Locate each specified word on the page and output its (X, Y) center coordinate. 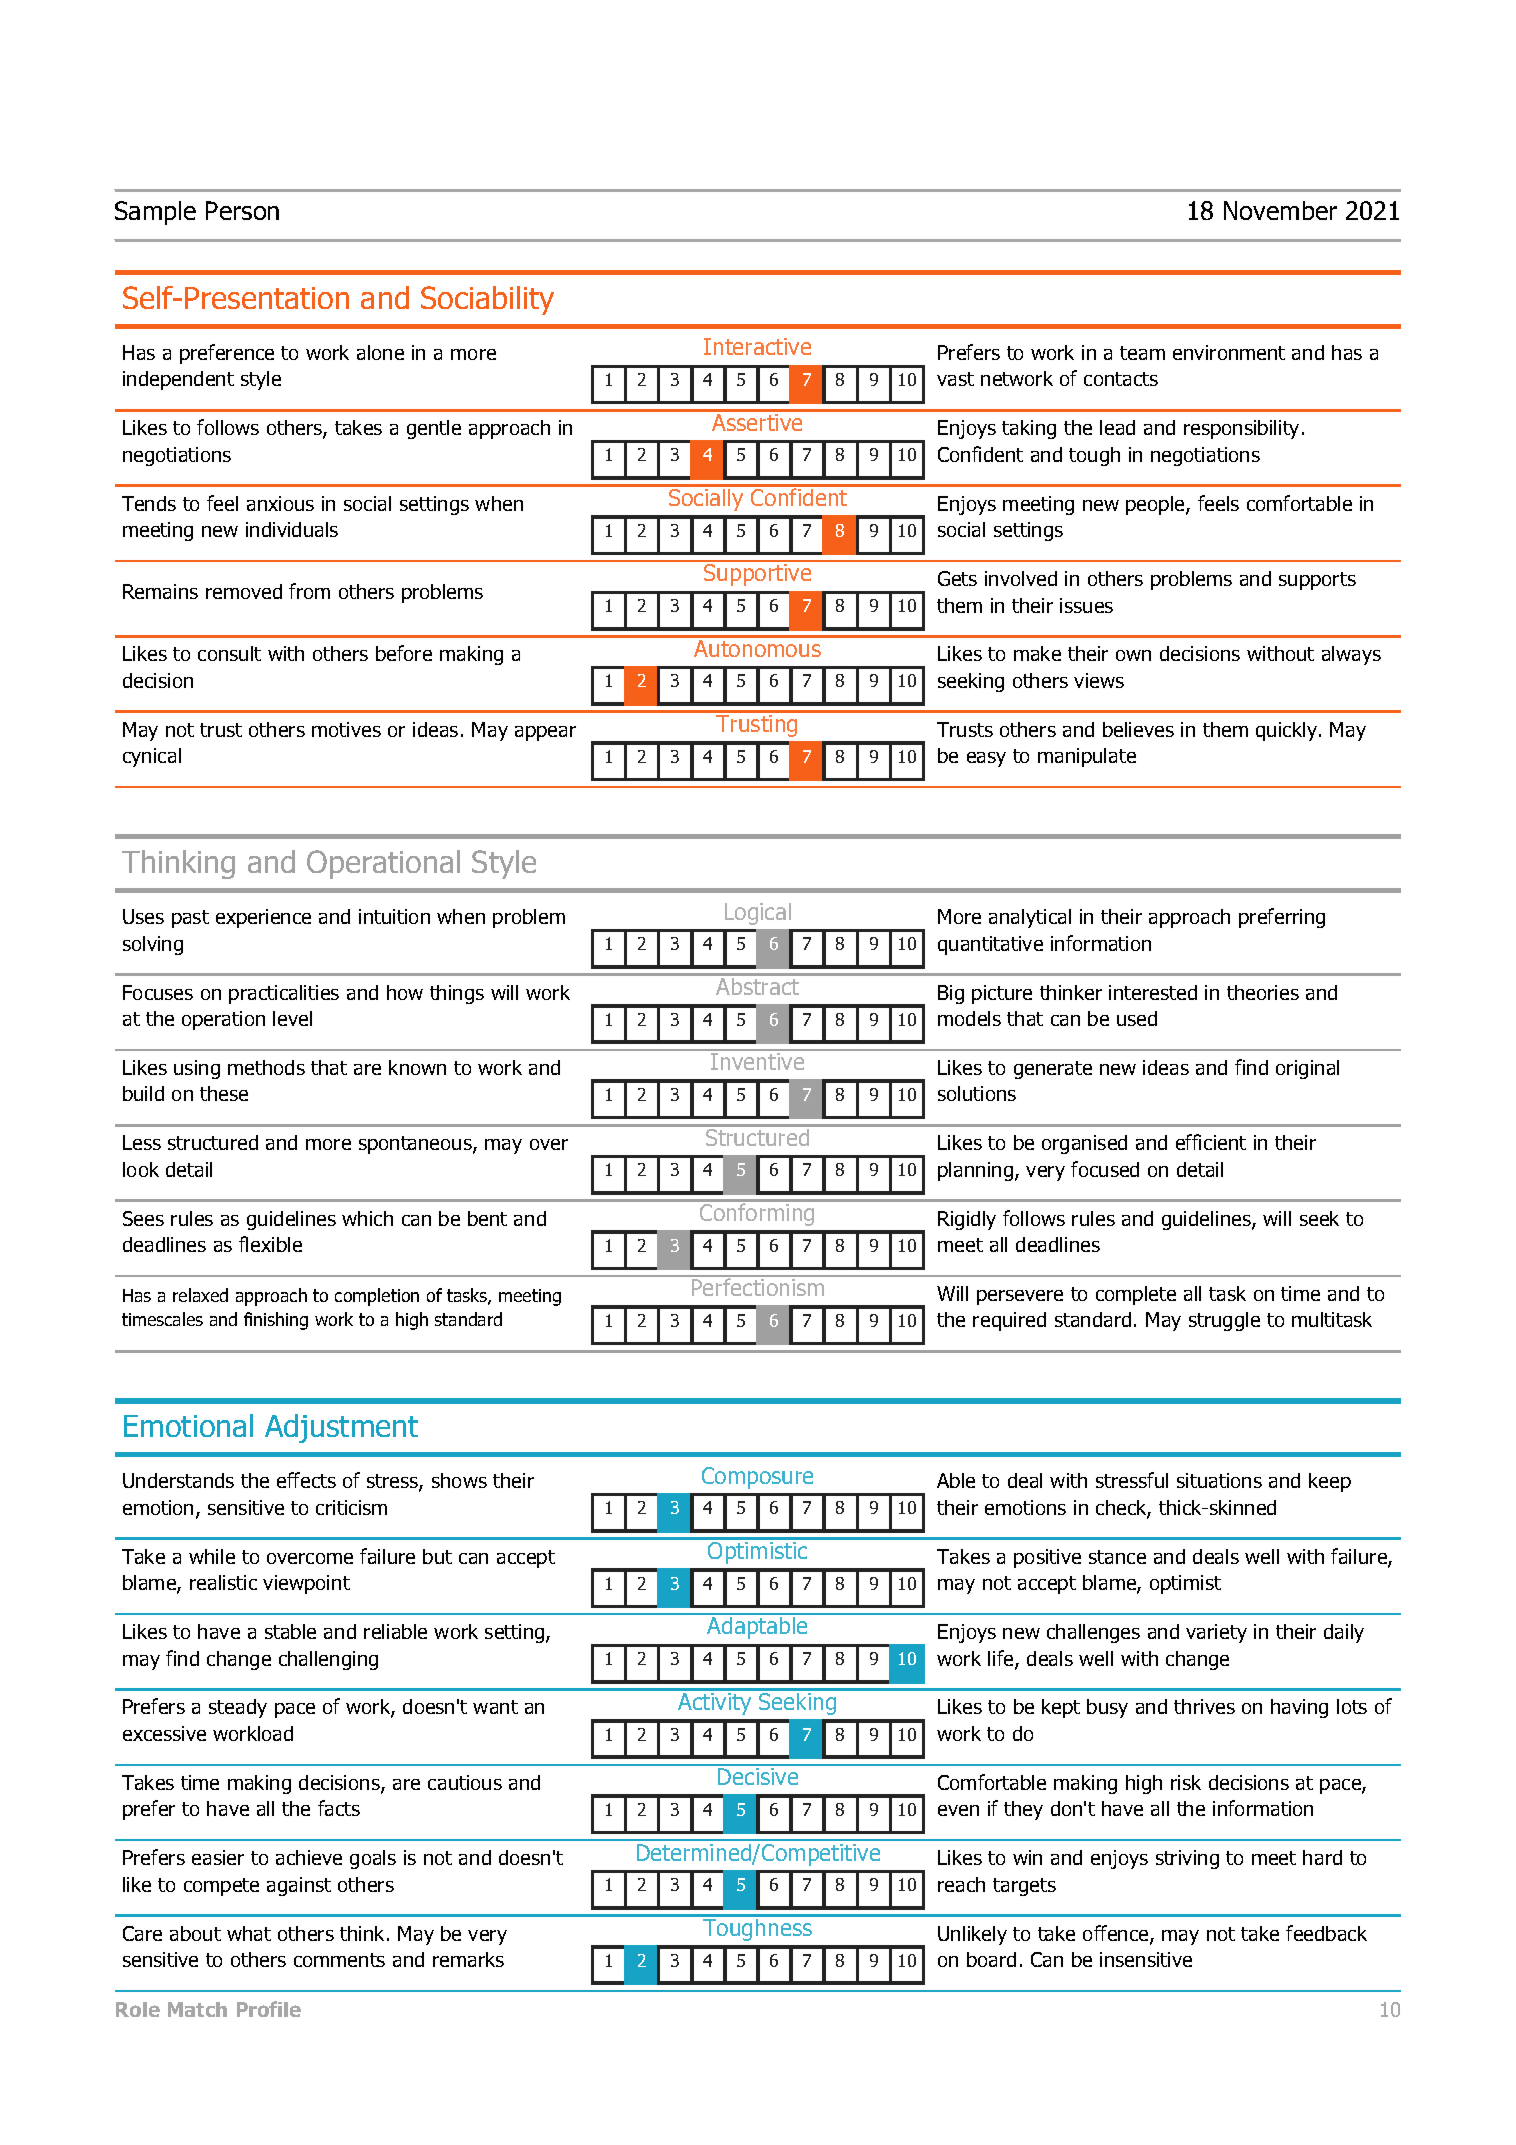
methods (266, 1067)
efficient (1211, 1142)
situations (1219, 1480)
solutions (977, 1093)
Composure (757, 1478)
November (1280, 210)
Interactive (757, 346)
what (249, 1933)
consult (229, 653)
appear (545, 733)
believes (1138, 729)
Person (242, 210)
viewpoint (306, 1584)
